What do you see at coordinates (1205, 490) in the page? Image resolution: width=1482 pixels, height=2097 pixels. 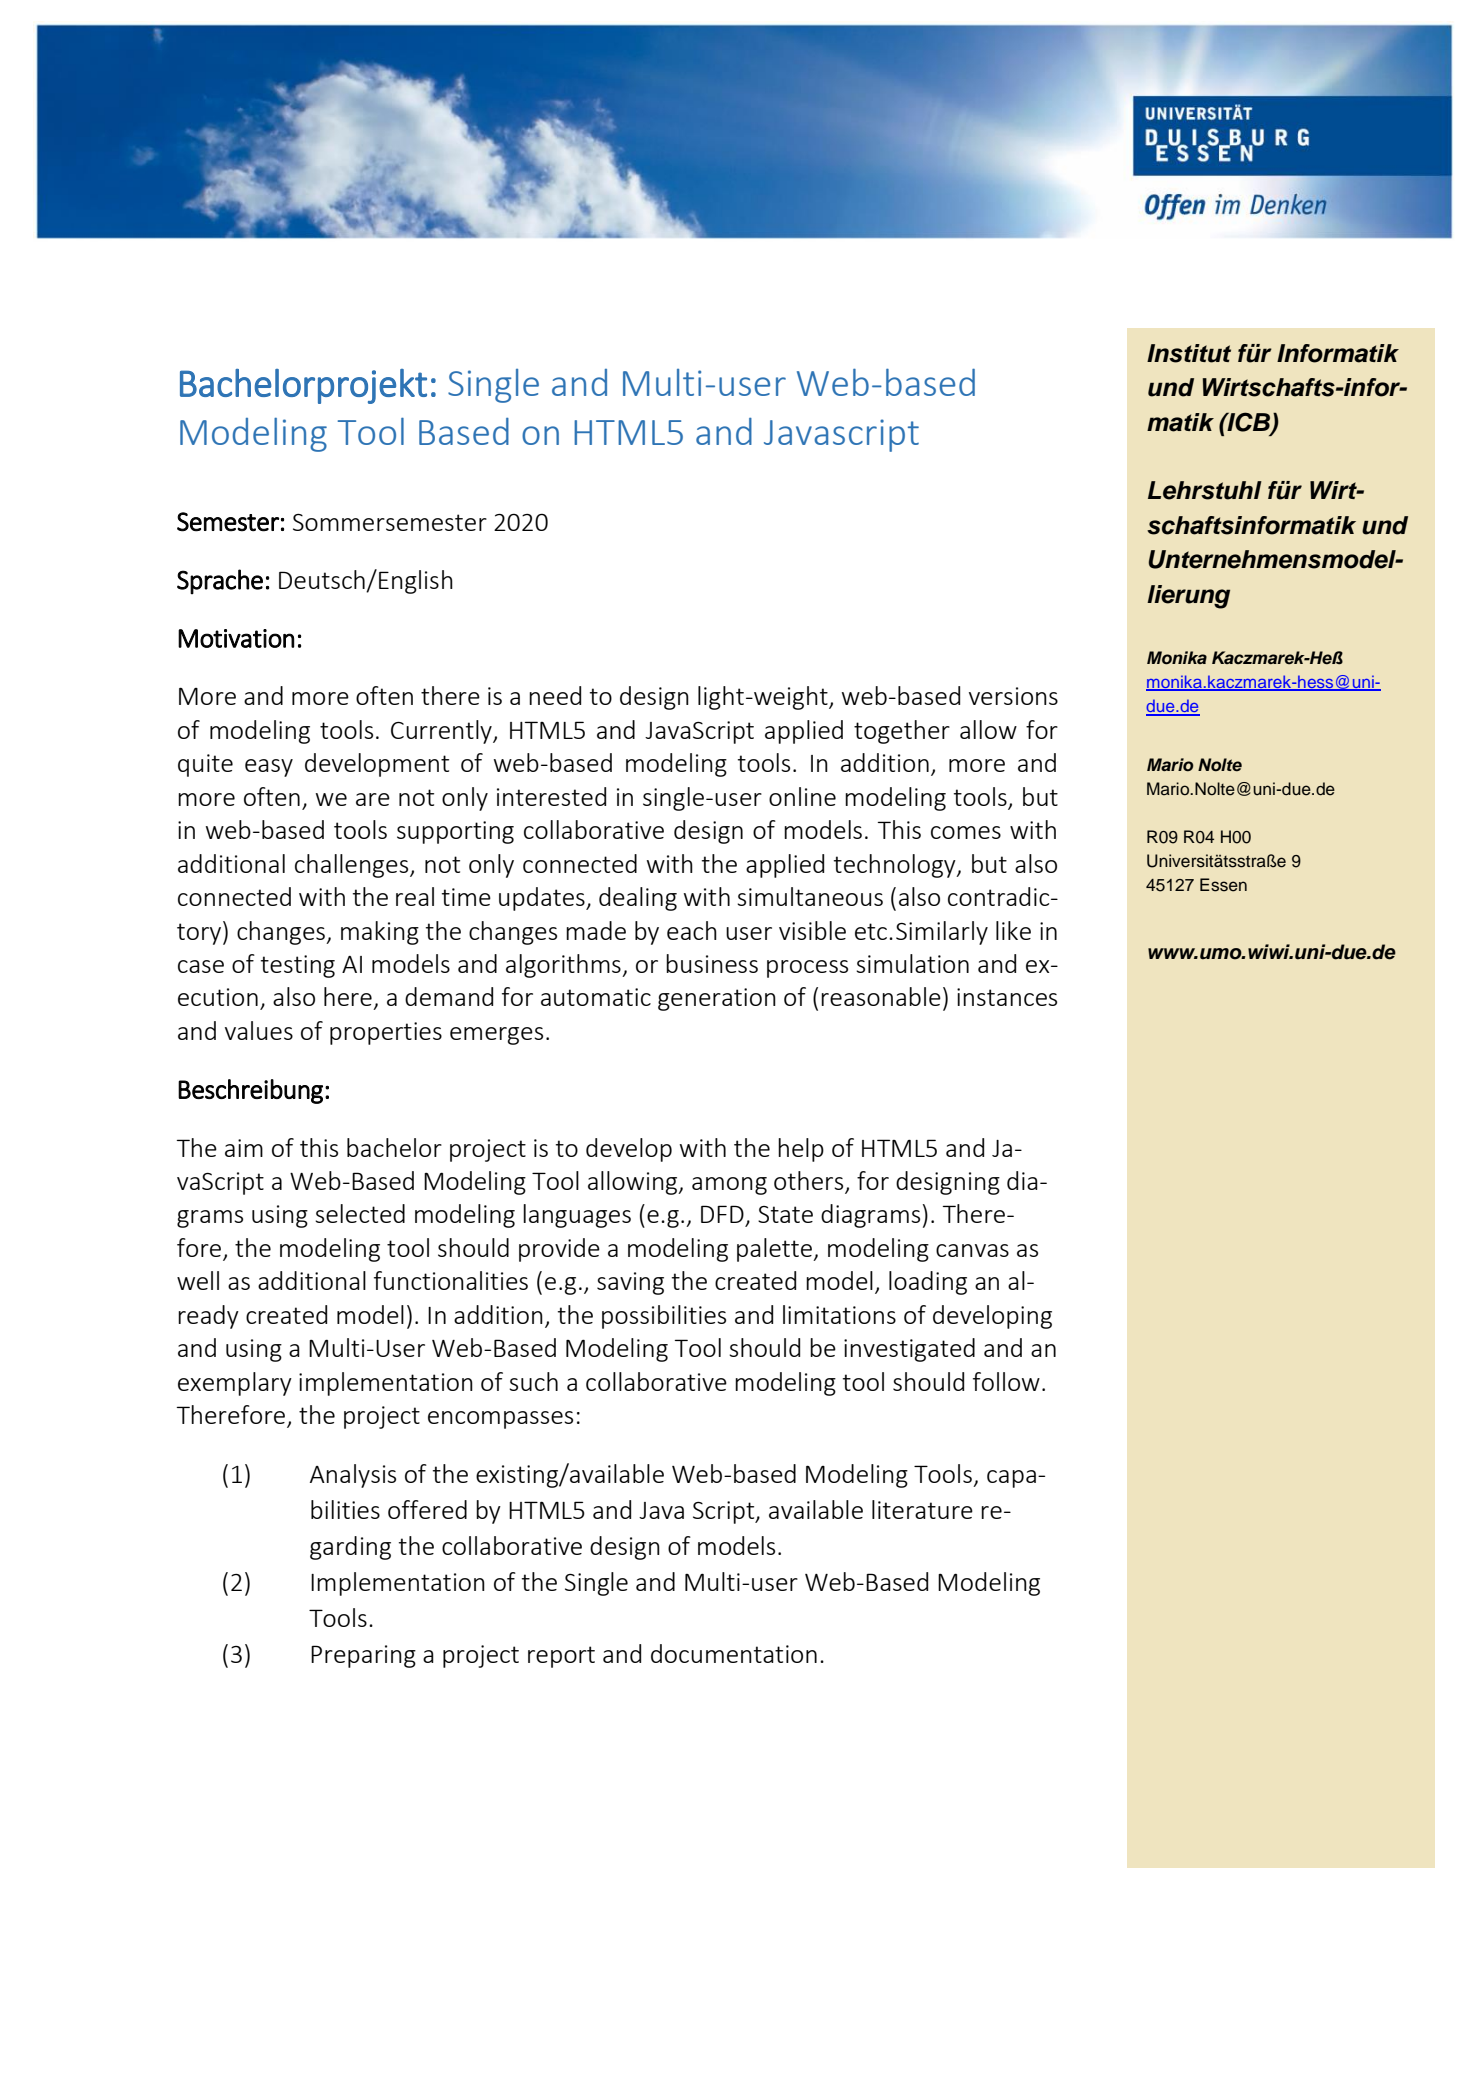 I see `Lehrstuhl` at bounding box center [1205, 490].
